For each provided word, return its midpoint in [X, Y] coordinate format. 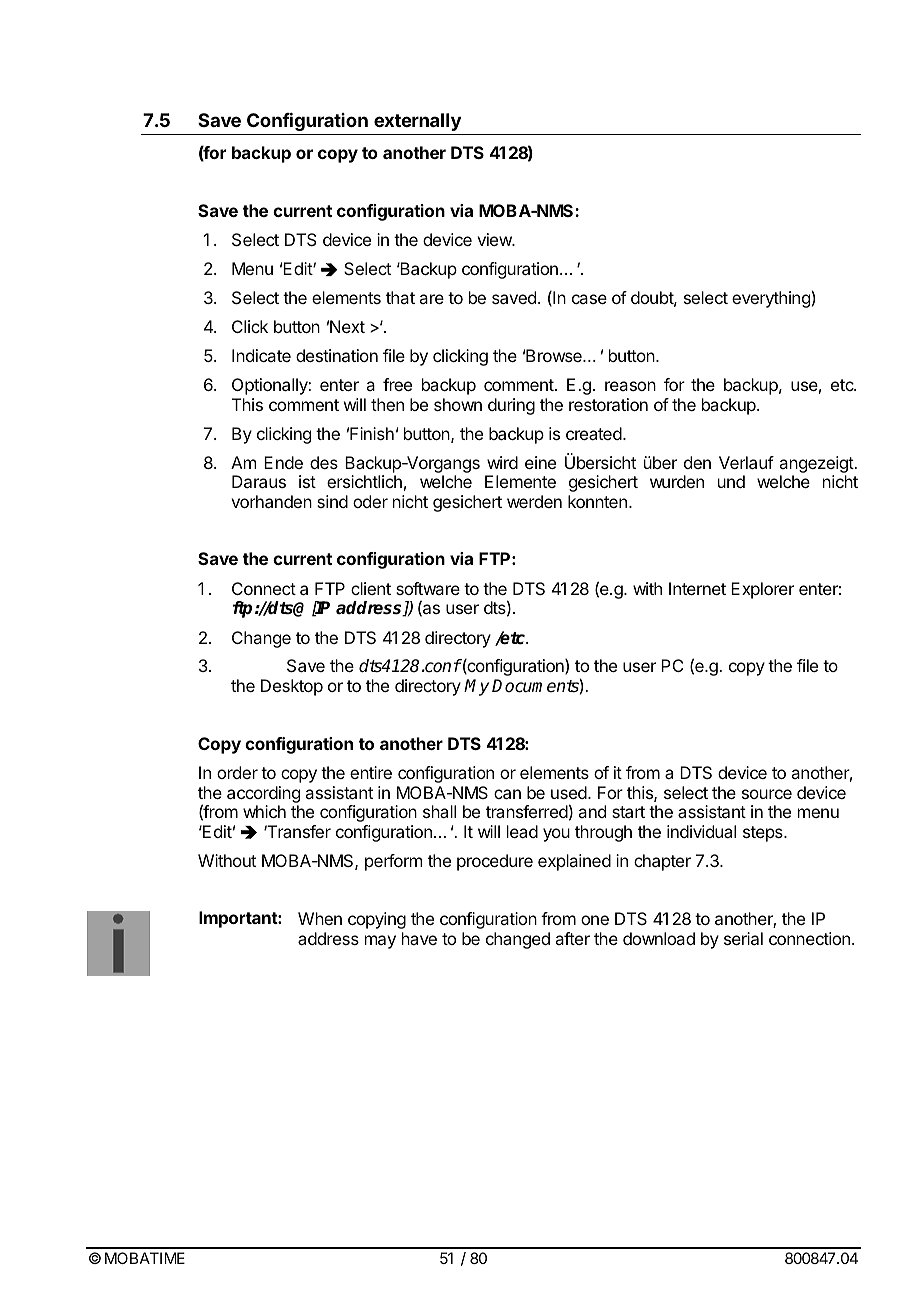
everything [771, 299]
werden [534, 501]
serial [743, 938]
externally [417, 122]
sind [332, 501]
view [495, 239]
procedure [495, 862]
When [320, 918]
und [731, 481]
